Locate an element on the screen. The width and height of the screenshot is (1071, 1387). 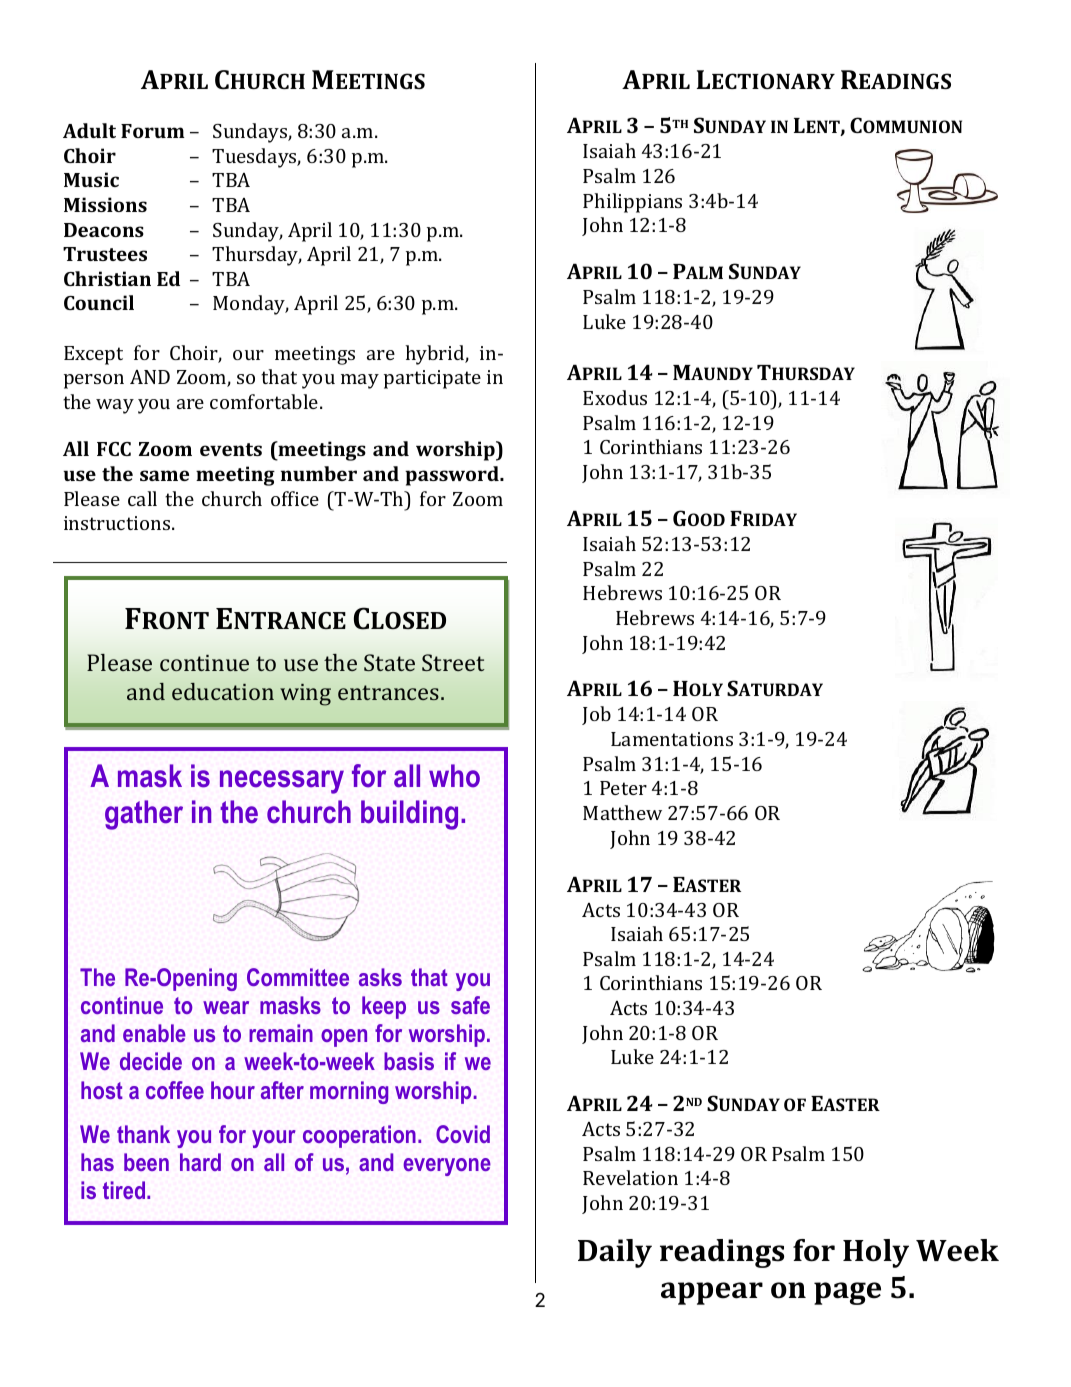
password is located at coordinates (453, 476).
